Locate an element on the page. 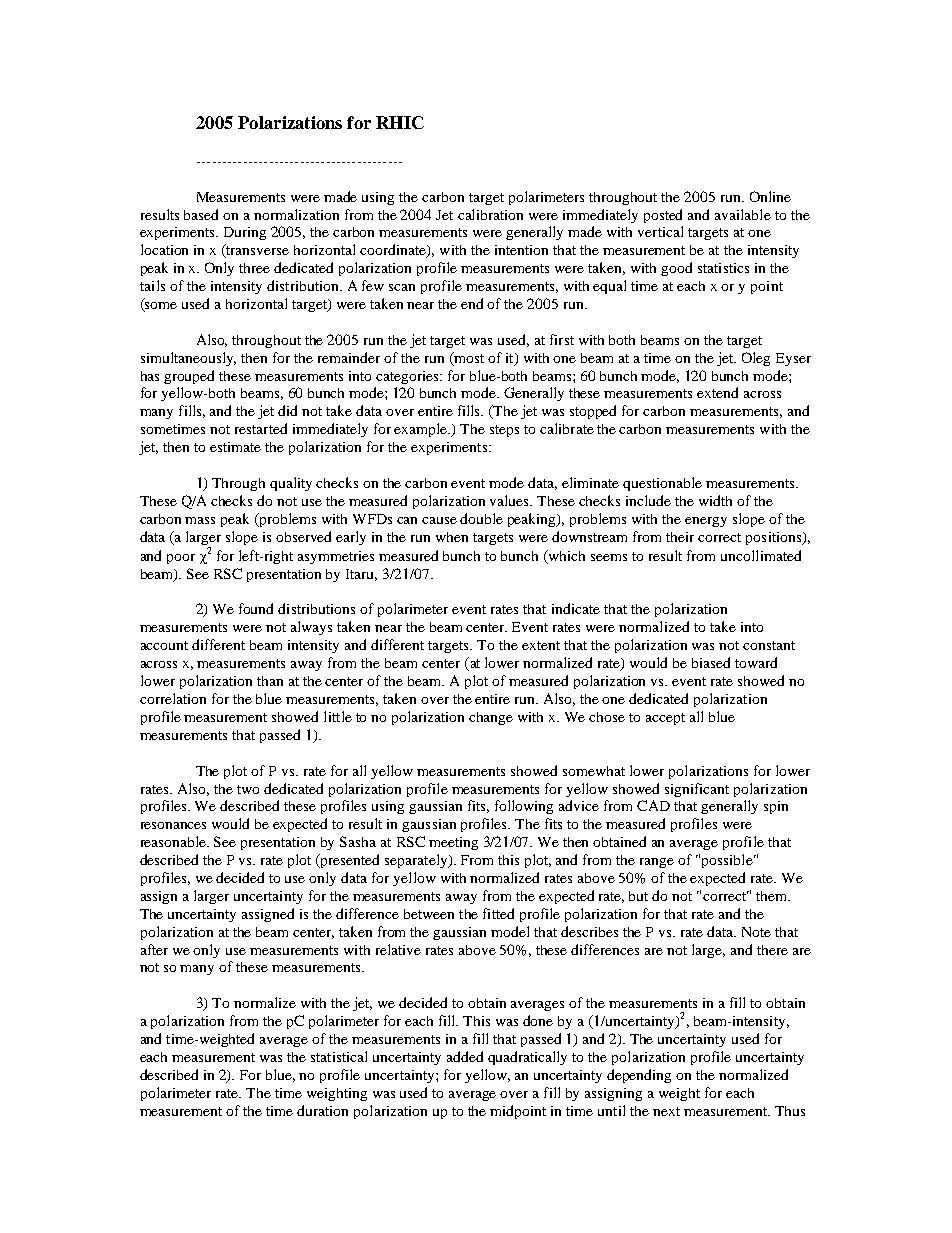  two is located at coordinates (248, 789).
